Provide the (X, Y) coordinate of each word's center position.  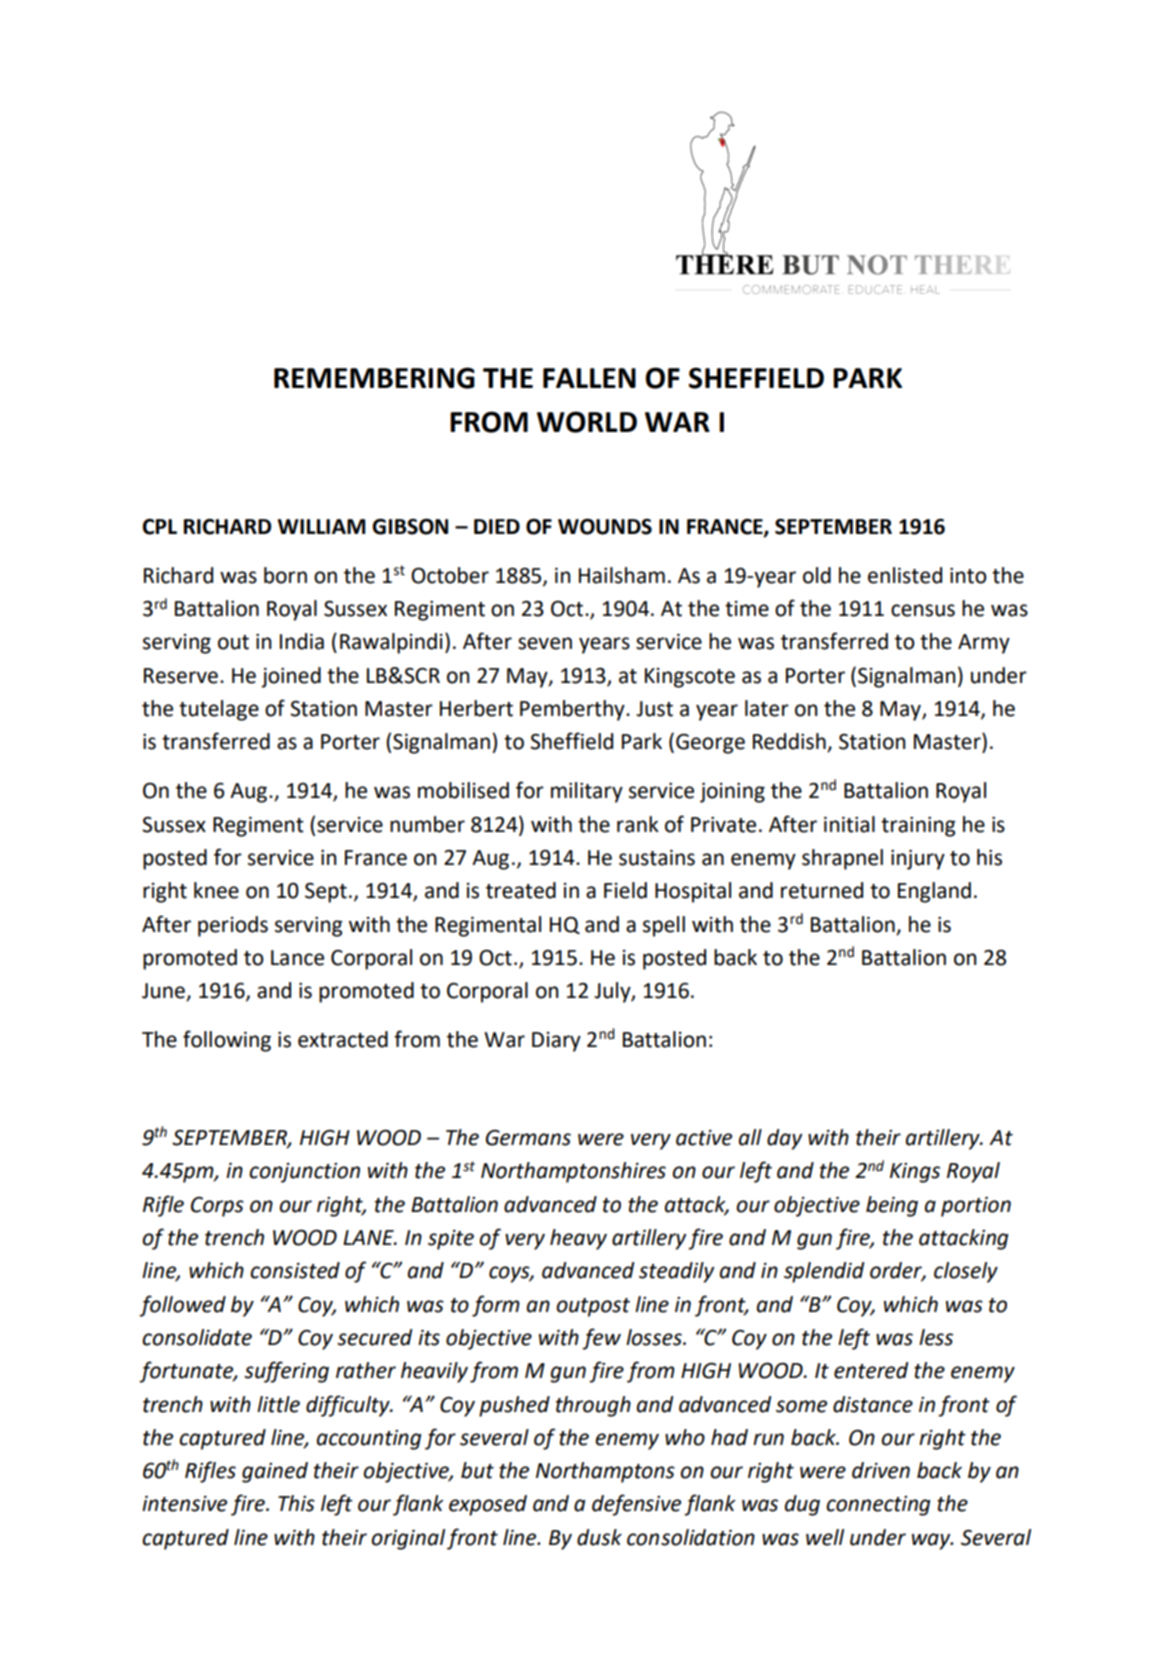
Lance (297, 958)
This (296, 1503)
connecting (878, 1506)
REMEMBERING (374, 378)
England (934, 892)
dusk (599, 1537)
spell (664, 926)
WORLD (587, 422)
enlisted (905, 575)
